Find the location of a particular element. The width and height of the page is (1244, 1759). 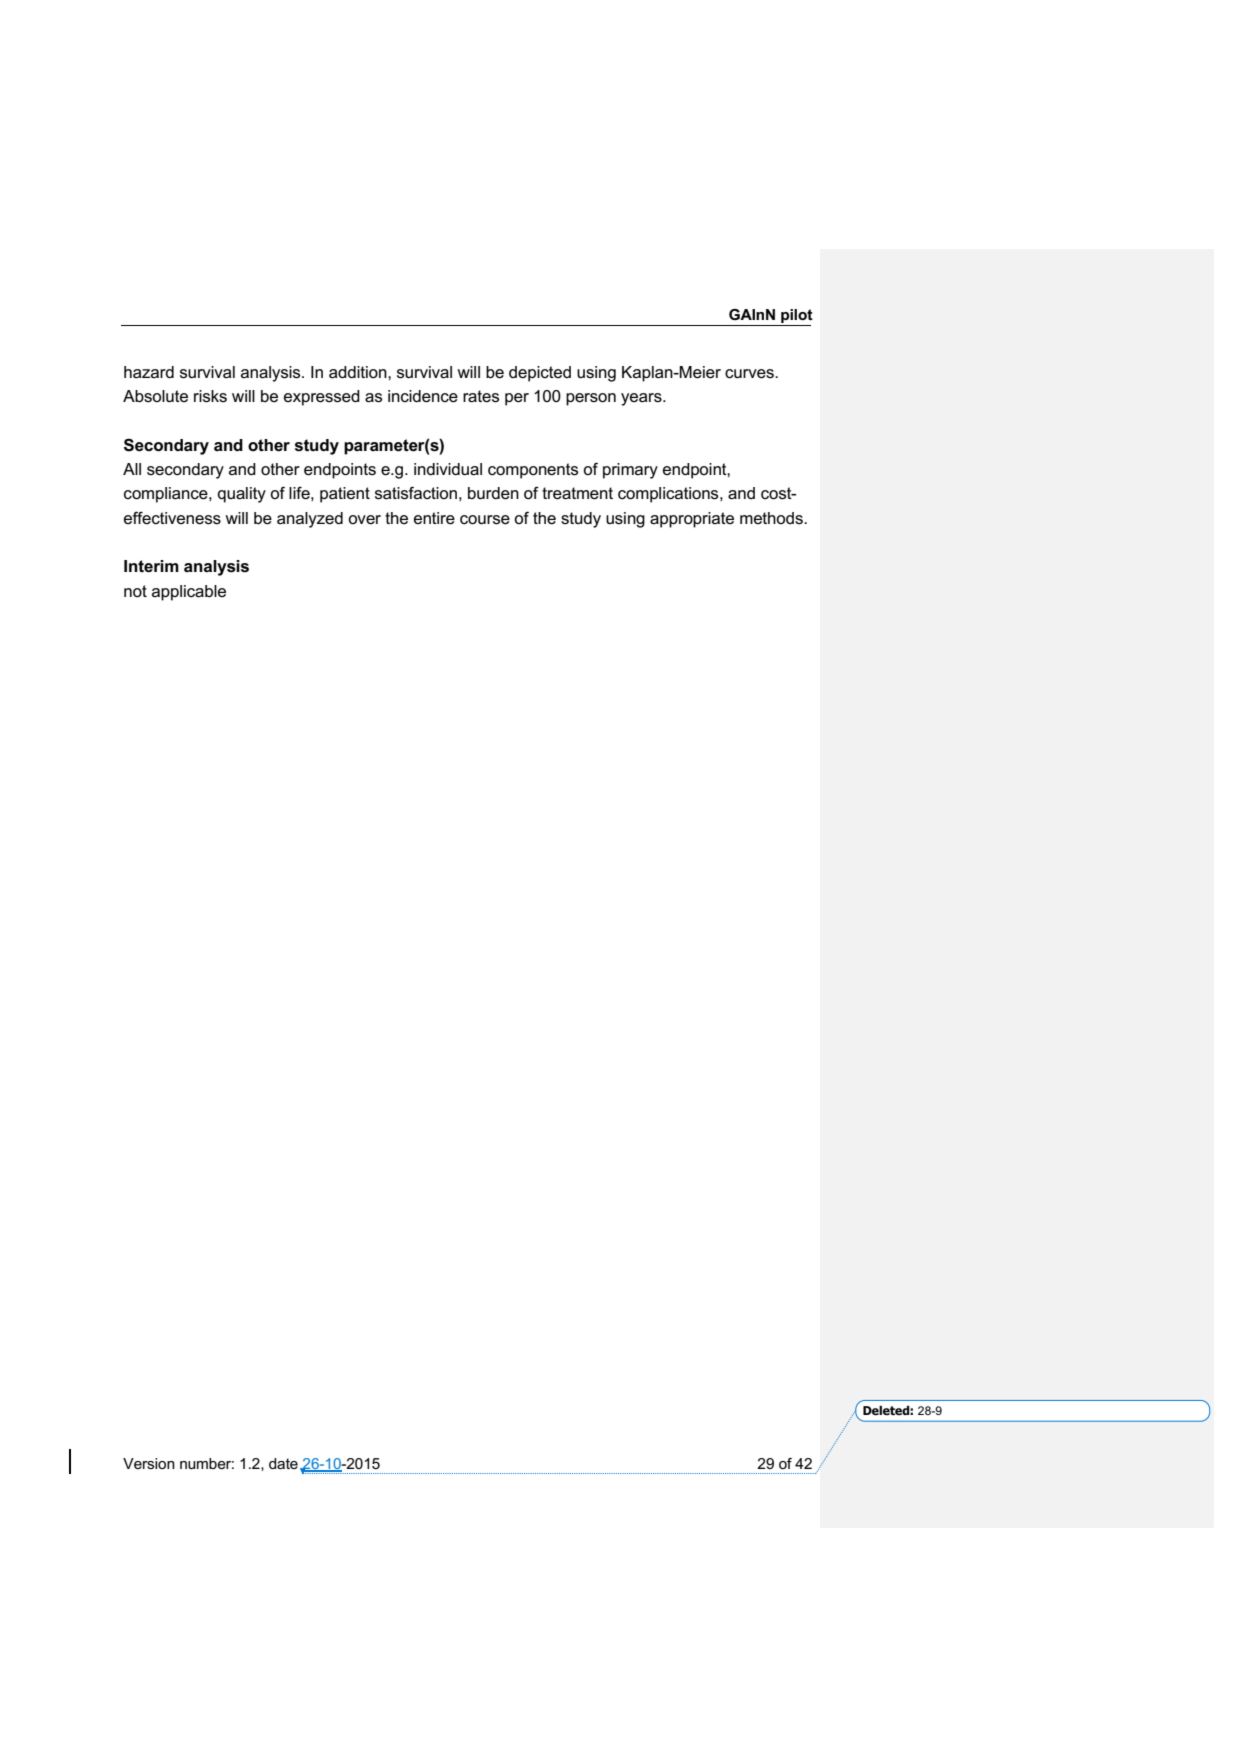

over is located at coordinates (364, 520).
